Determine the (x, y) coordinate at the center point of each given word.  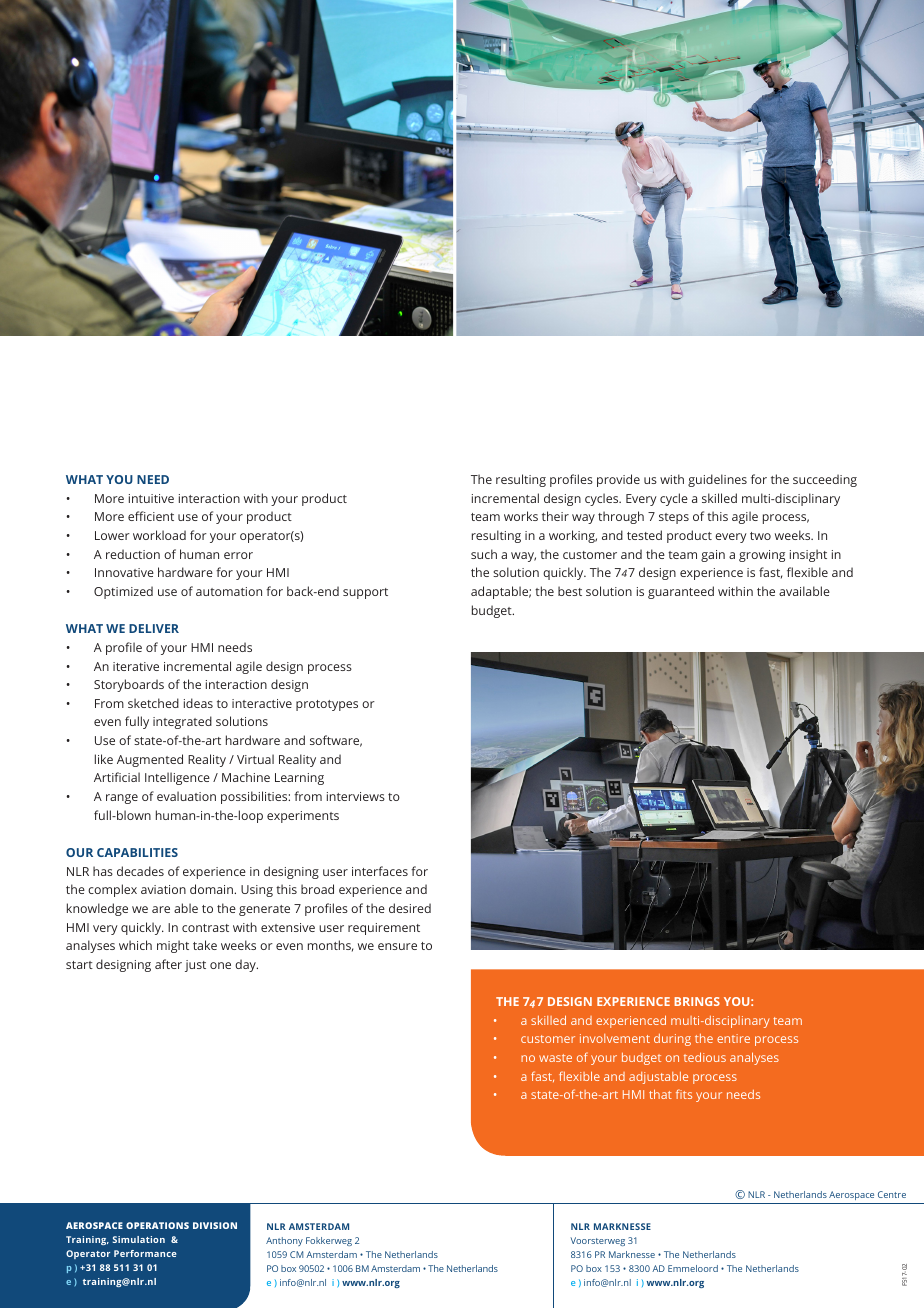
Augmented (150, 760)
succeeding (825, 480)
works (521, 516)
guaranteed (681, 592)
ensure (397, 946)
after (168, 964)
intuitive (151, 498)
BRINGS (697, 1001)
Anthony (284, 1241)
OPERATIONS (157, 1225)
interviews (356, 796)
